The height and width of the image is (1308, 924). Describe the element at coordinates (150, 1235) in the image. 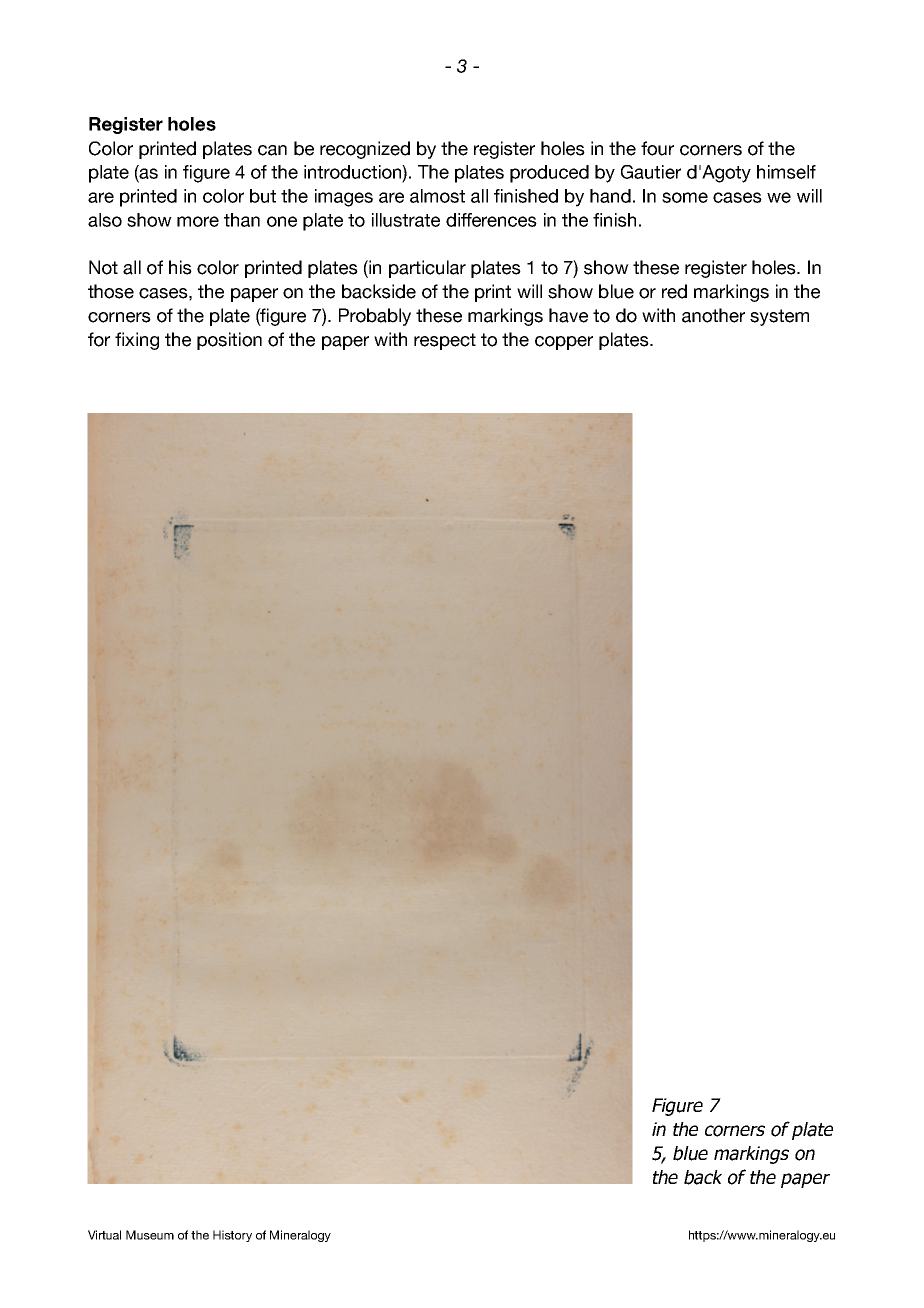

I see `Museum` at that location.
